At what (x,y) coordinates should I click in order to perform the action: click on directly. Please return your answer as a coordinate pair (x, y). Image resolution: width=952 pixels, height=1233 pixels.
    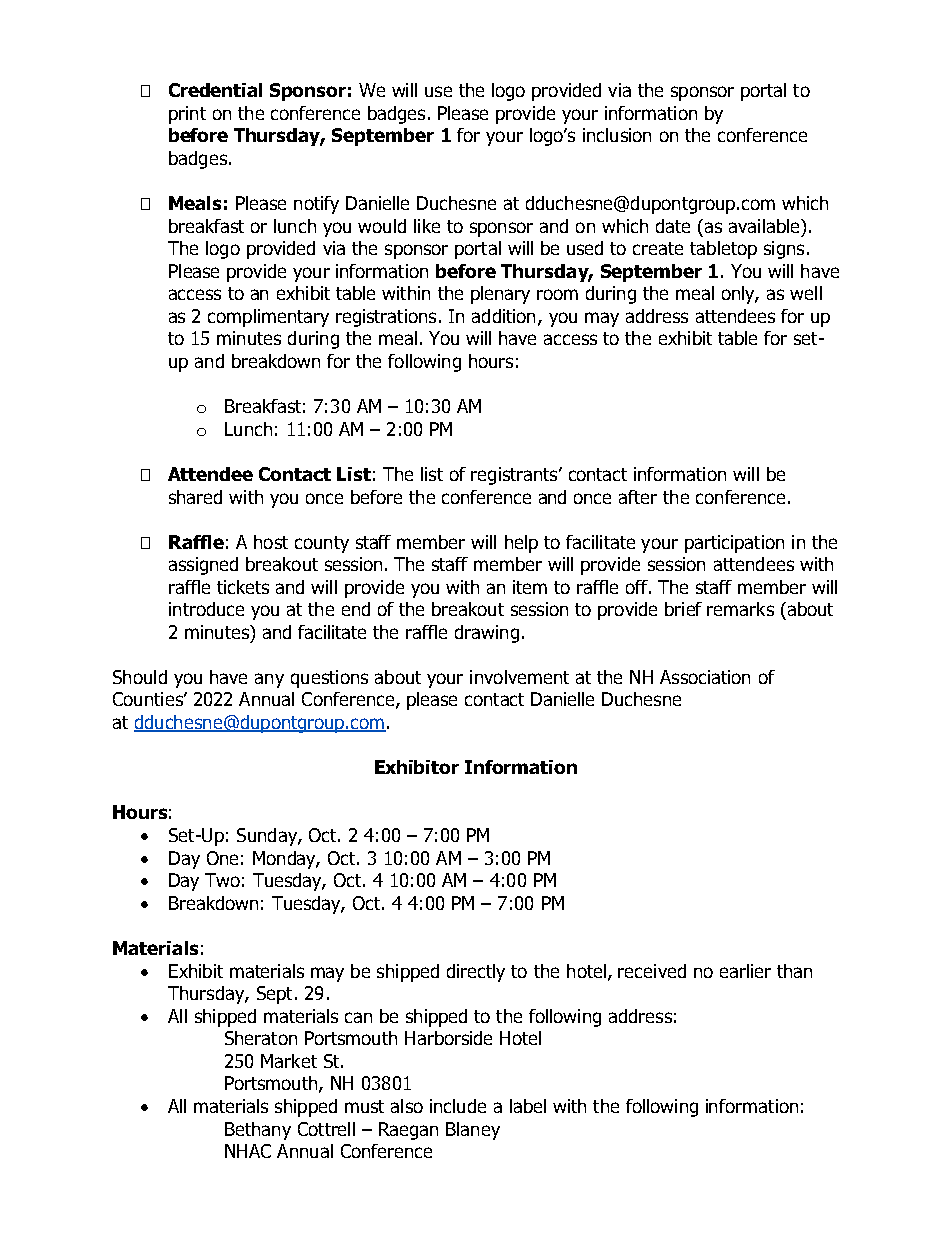
    Looking at the image, I should click on (476, 973).
